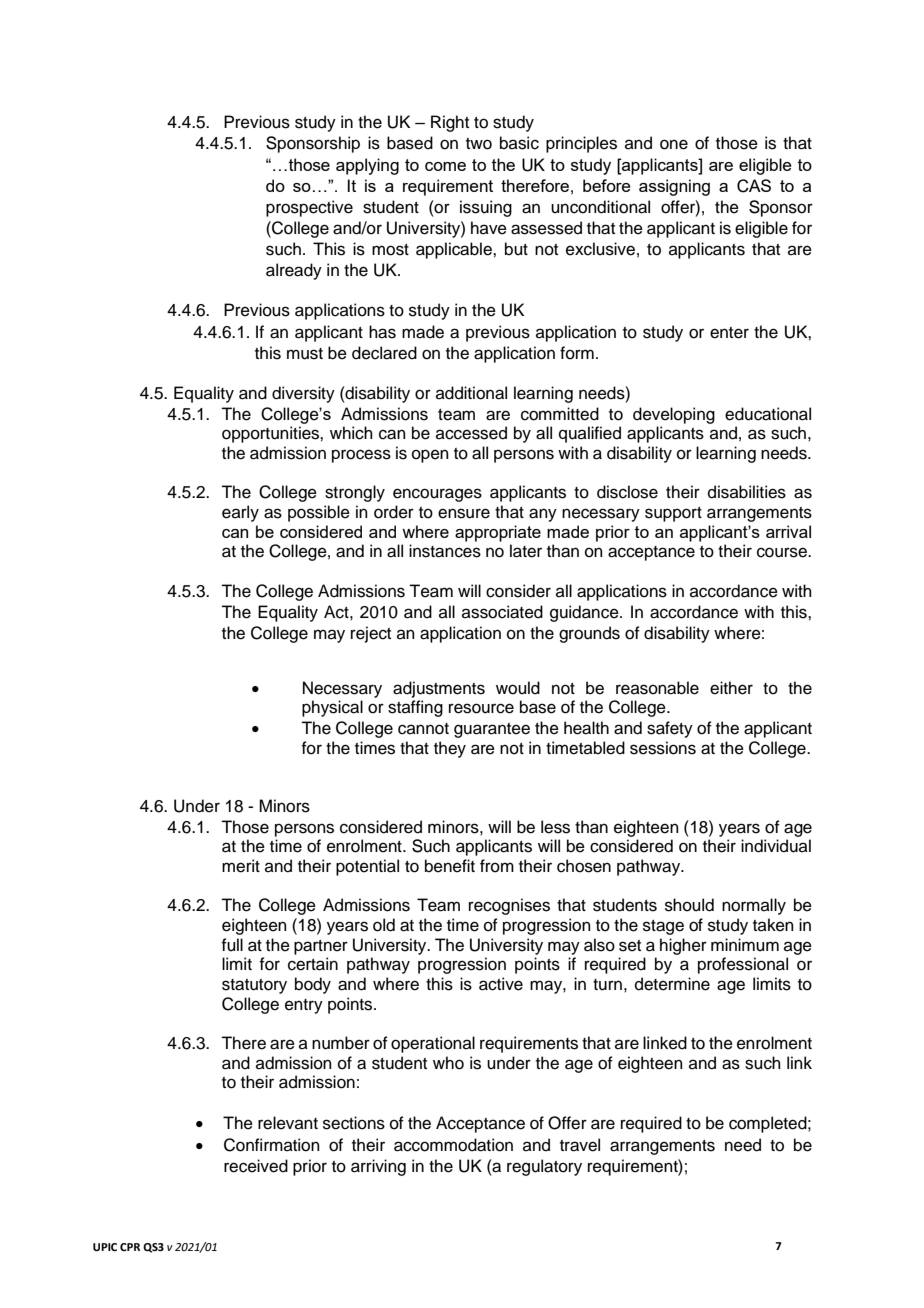 The image size is (924, 1308). I want to click on received, so click(256, 1166).
